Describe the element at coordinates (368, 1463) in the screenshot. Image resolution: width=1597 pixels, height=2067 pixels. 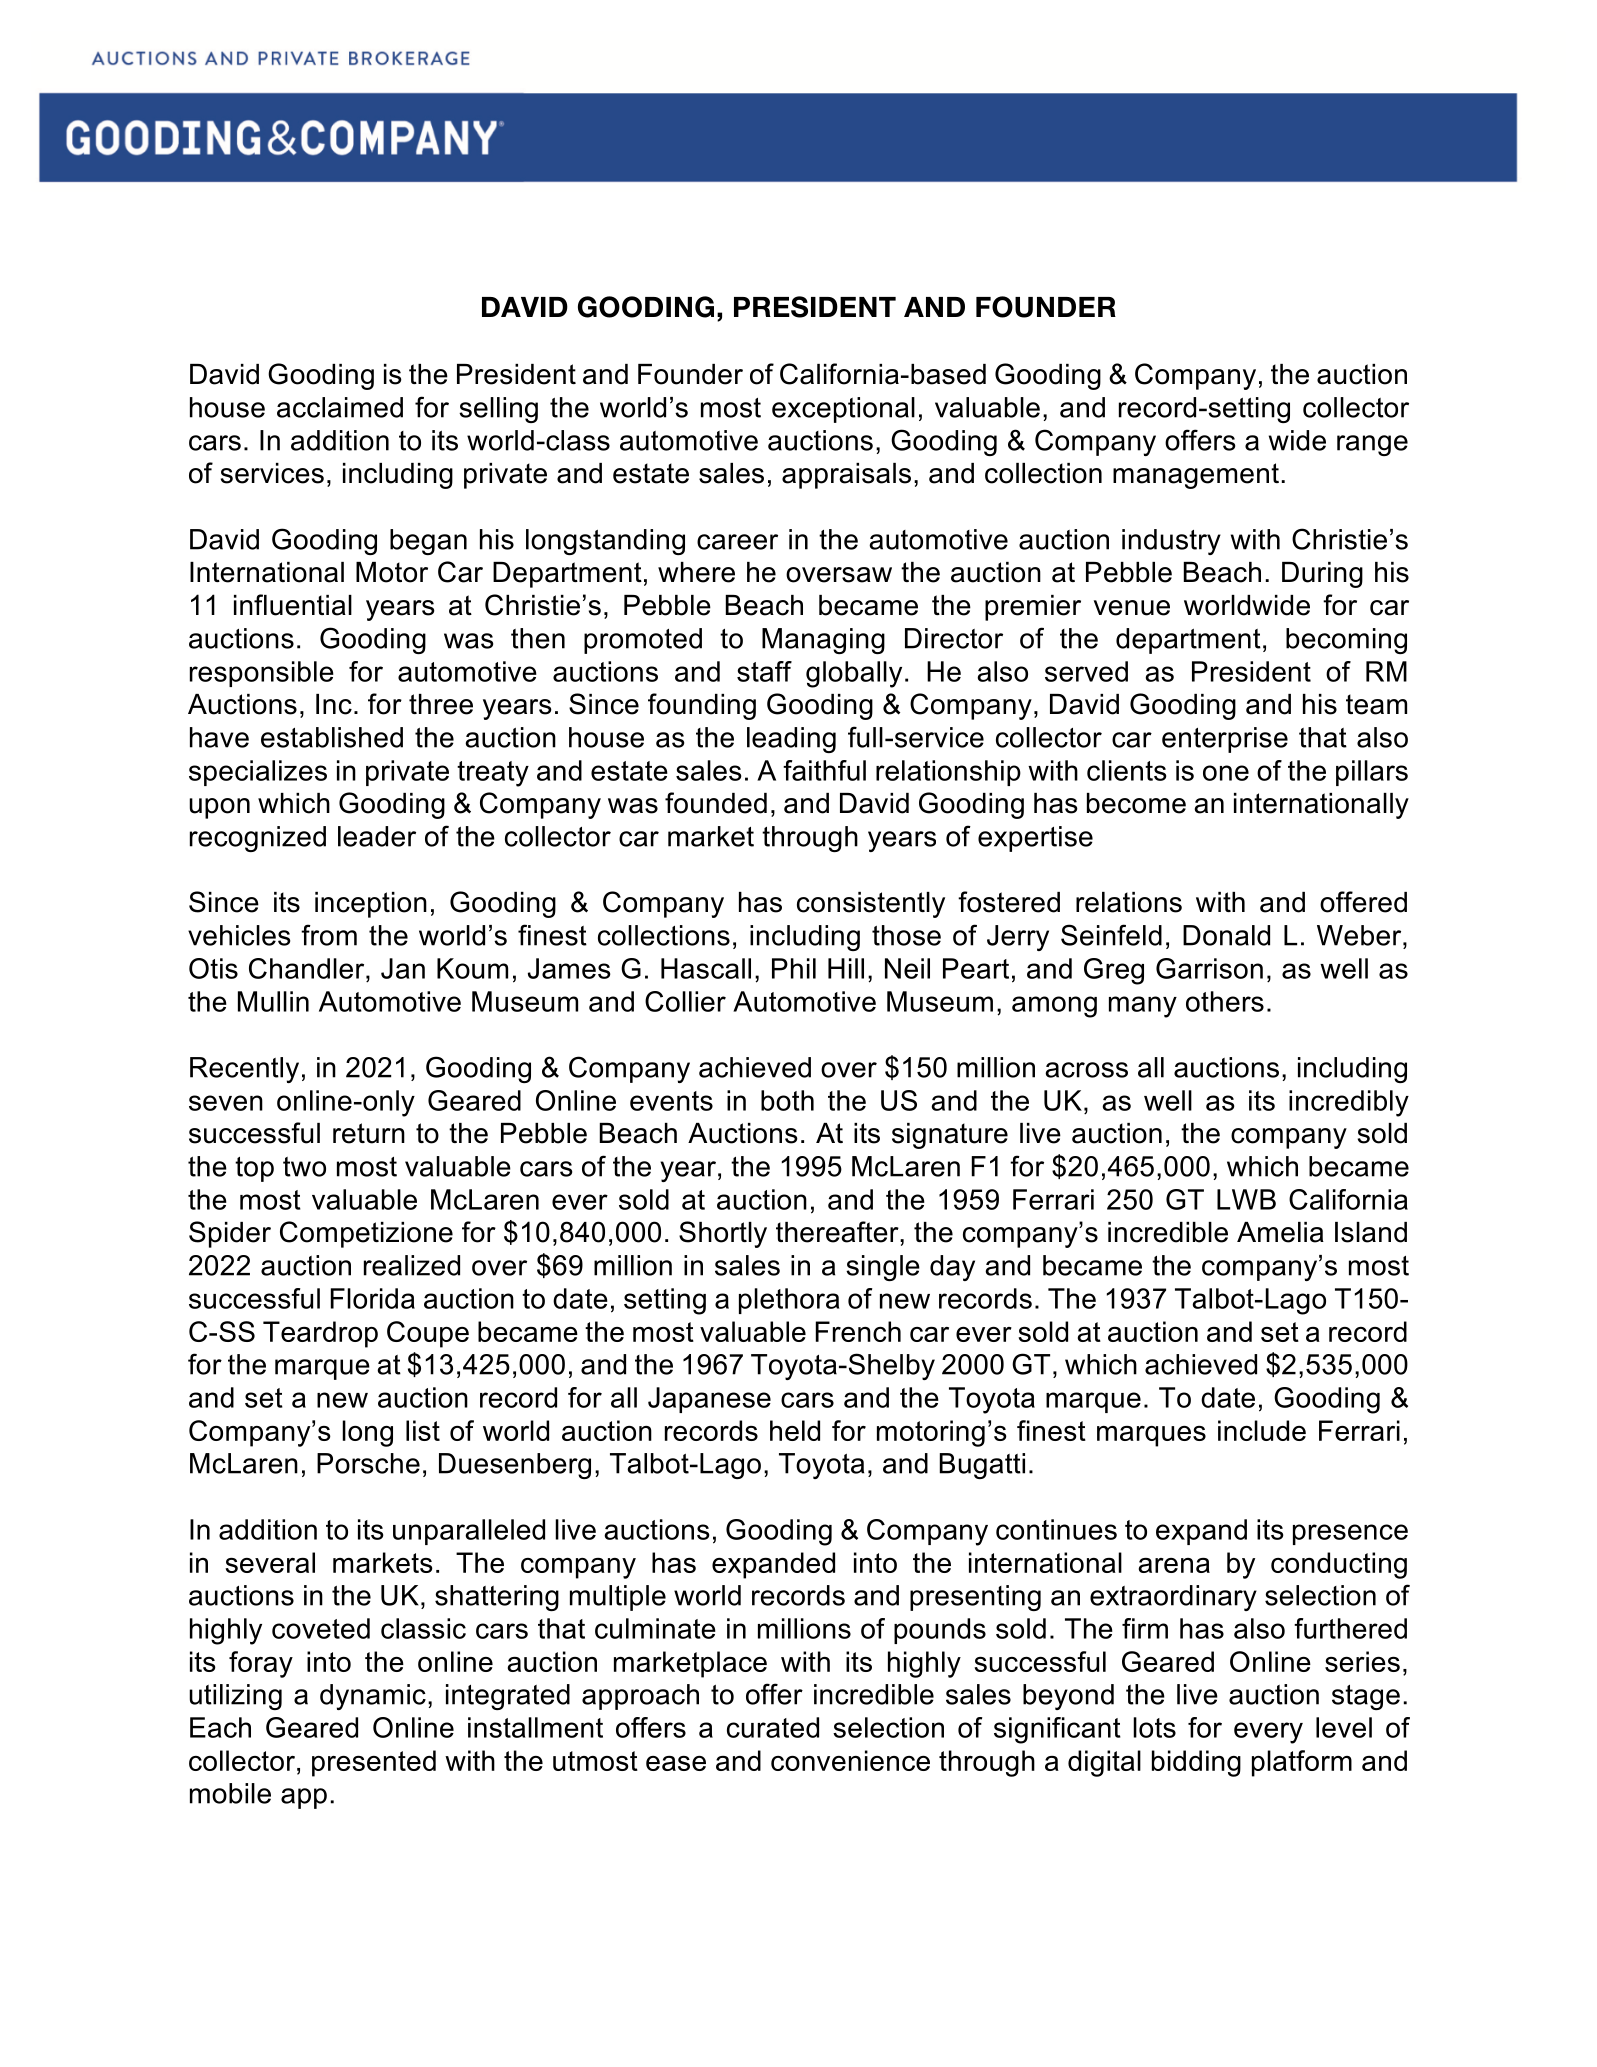
I see `Porsche` at that location.
